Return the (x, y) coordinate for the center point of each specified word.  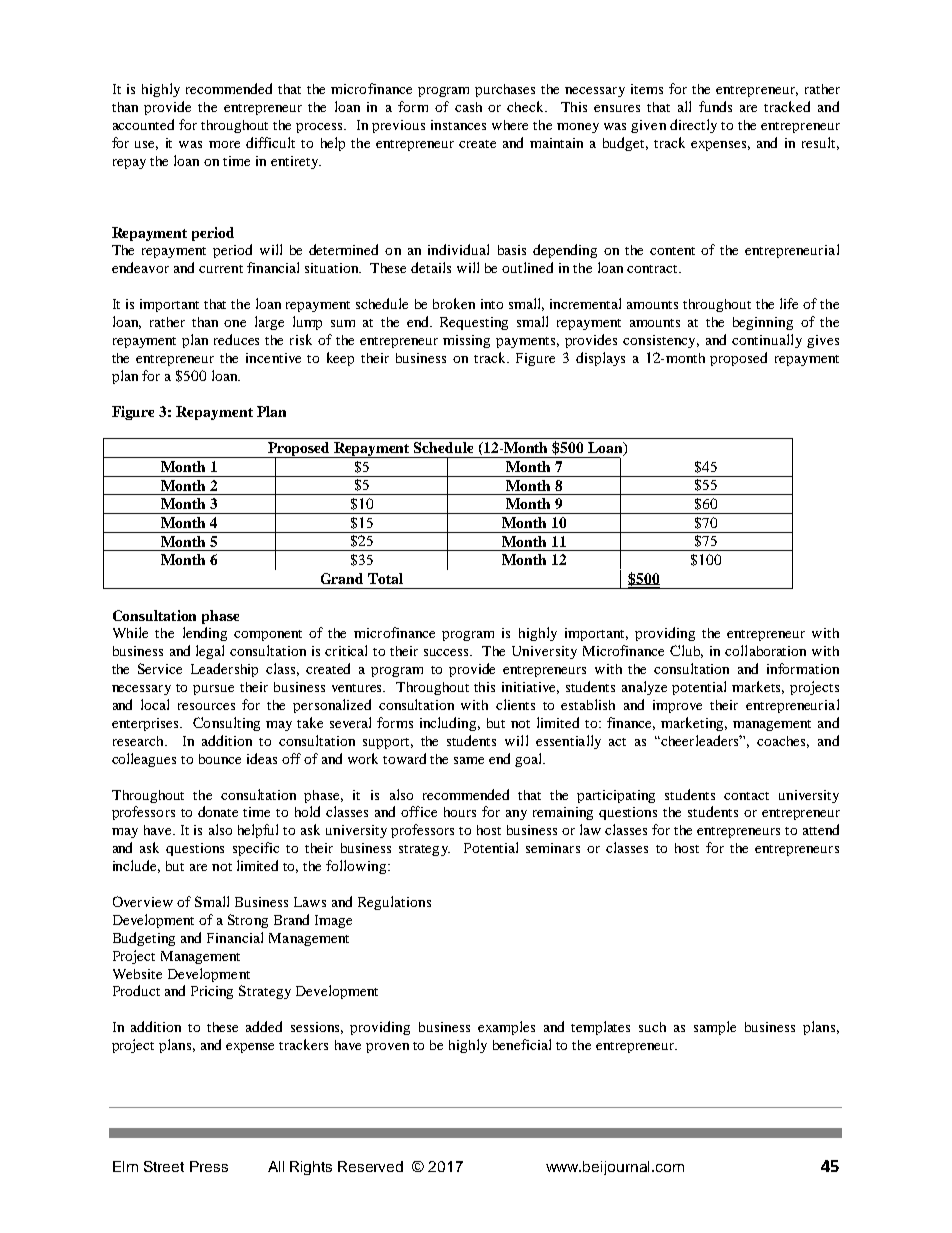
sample (715, 1028)
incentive (273, 358)
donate (218, 811)
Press (209, 1166)
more (224, 144)
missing (466, 341)
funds (715, 106)
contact (746, 796)
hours (460, 812)
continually (767, 341)
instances (458, 125)
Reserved (370, 1166)
